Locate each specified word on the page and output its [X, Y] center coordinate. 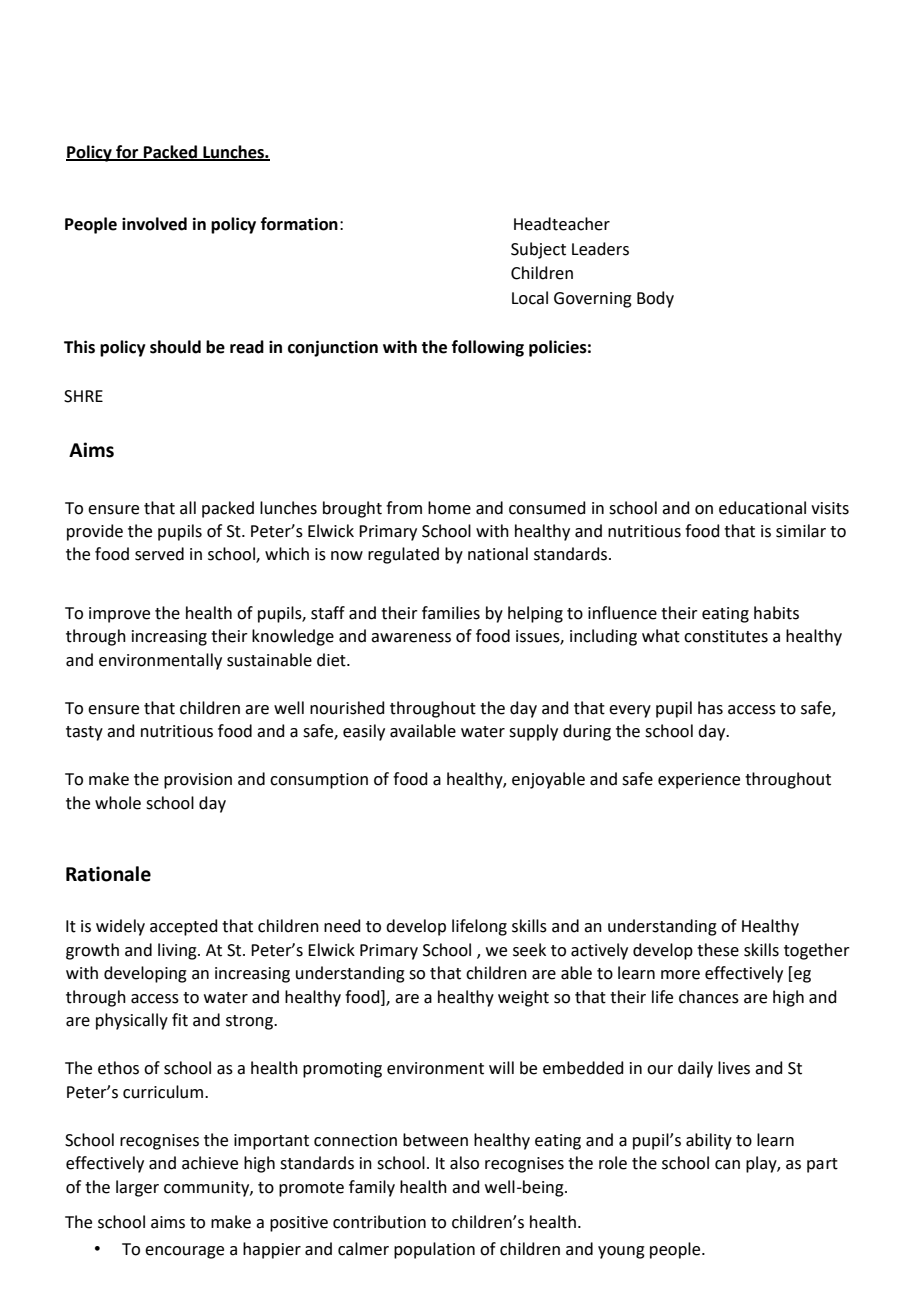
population [434, 1250]
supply [533, 732]
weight [523, 998]
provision [198, 781]
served [159, 554]
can [727, 1165]
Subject [538, 250]
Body [655, 299]
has [710, 708]
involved [154, 224]
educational [762, 508]
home [449, 508]
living [178, 951]
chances [709, 997]
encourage [184, 1252]
